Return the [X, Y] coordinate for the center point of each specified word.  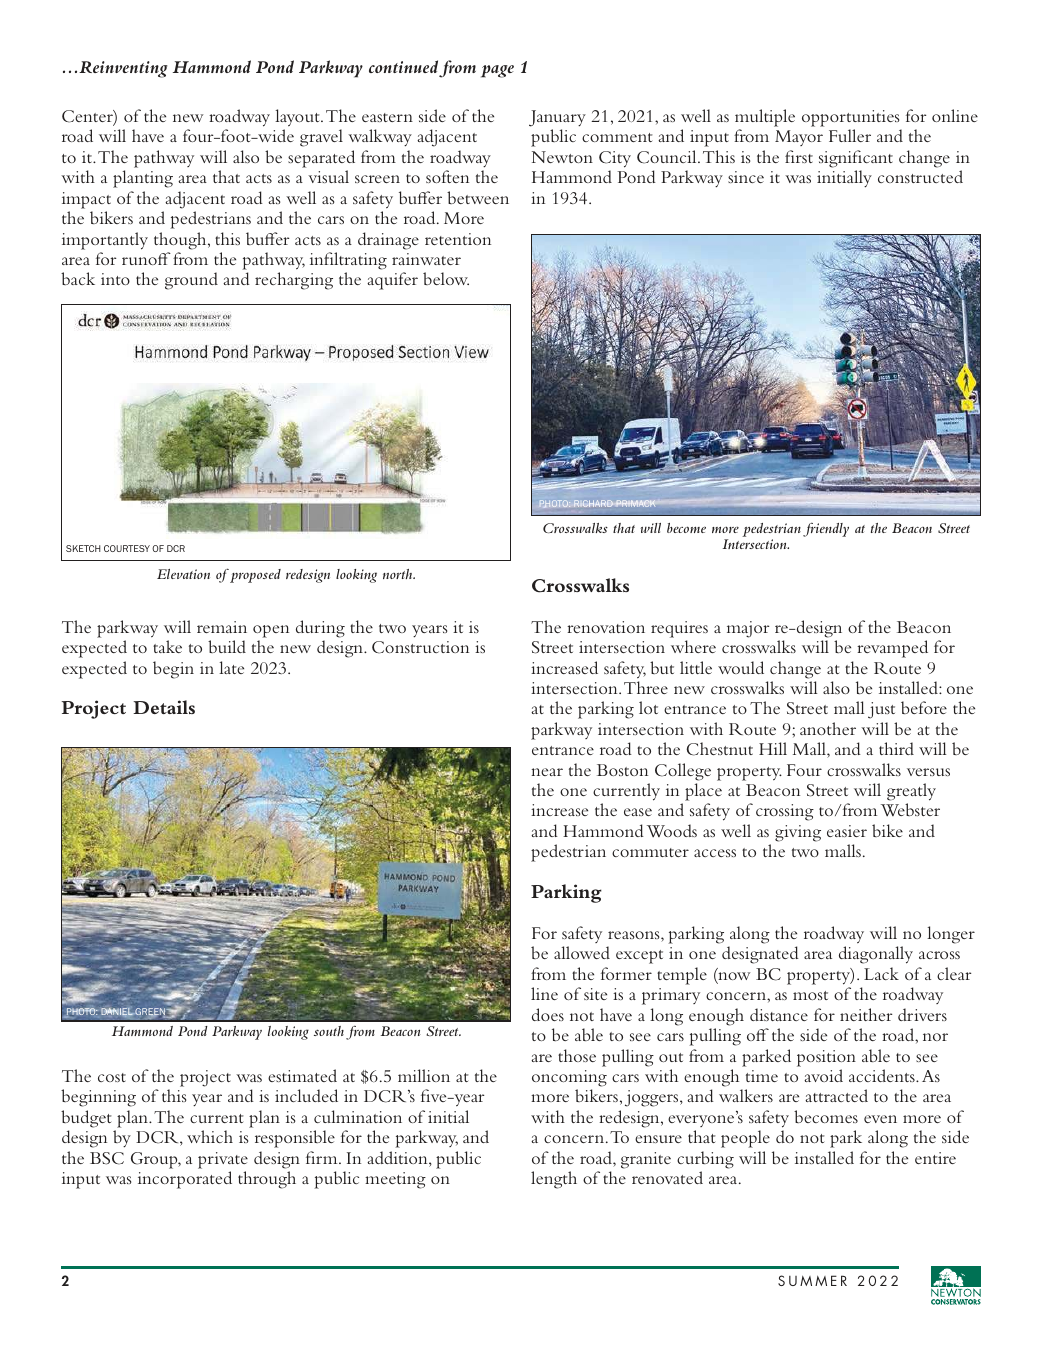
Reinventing [123, 69]
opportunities [850, 118]
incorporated [185, 1180]
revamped [892, 649]
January [557, 118]
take [167, 646]
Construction [420, 647]
